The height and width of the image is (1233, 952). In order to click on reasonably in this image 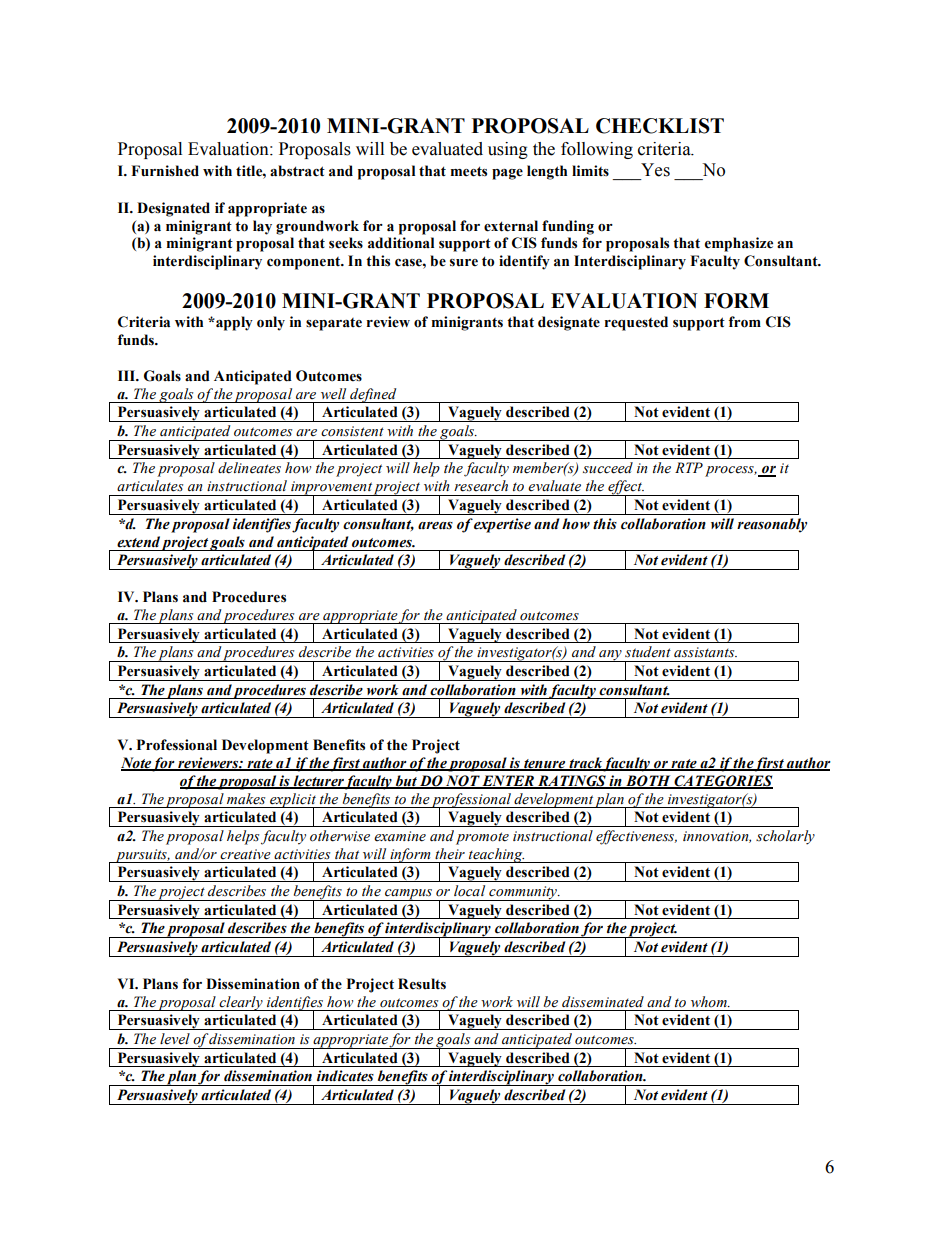, I will do `click(772, 525)`.
